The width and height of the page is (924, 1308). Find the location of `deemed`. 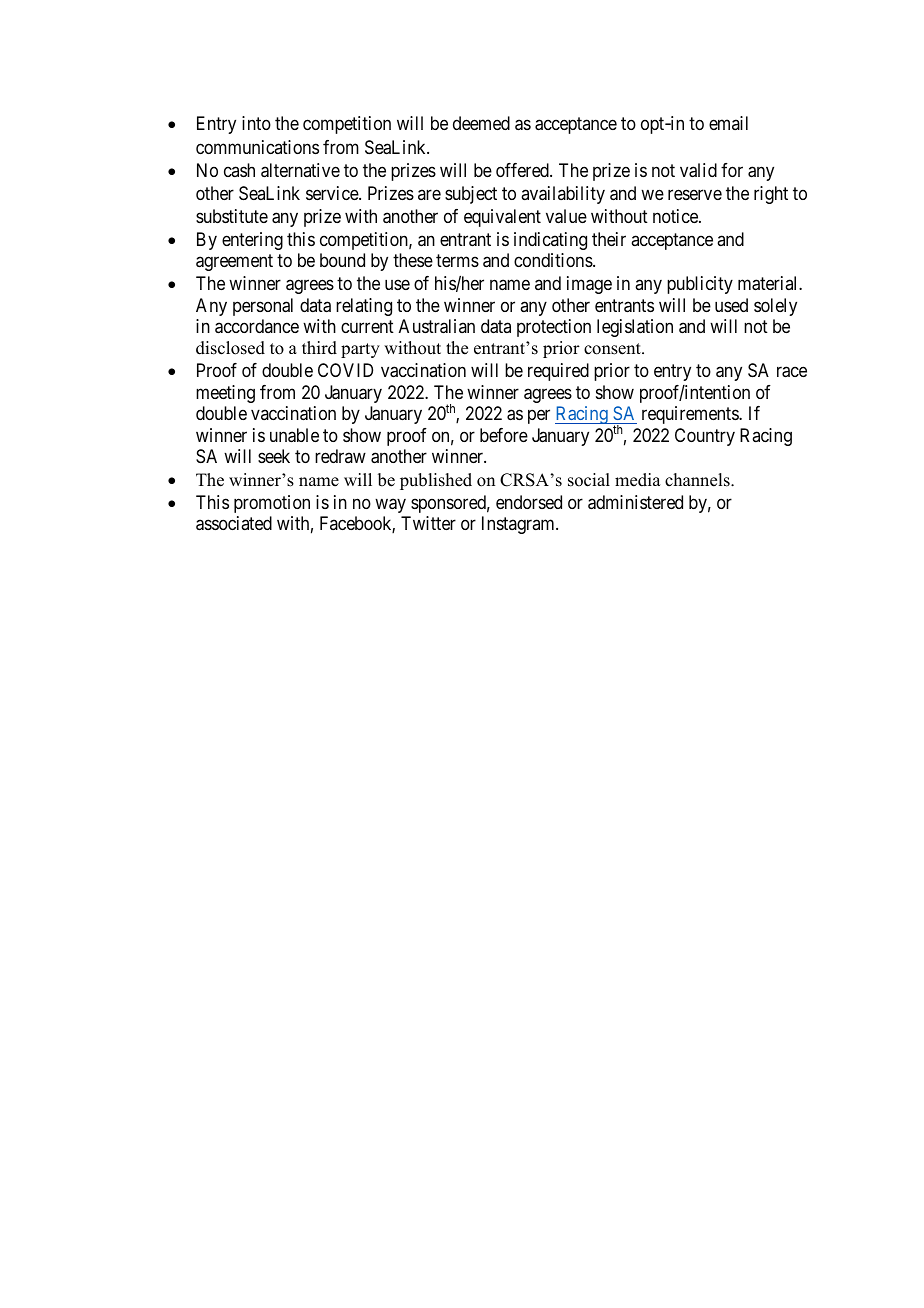

deemed is located at coordinates (481, 123).
